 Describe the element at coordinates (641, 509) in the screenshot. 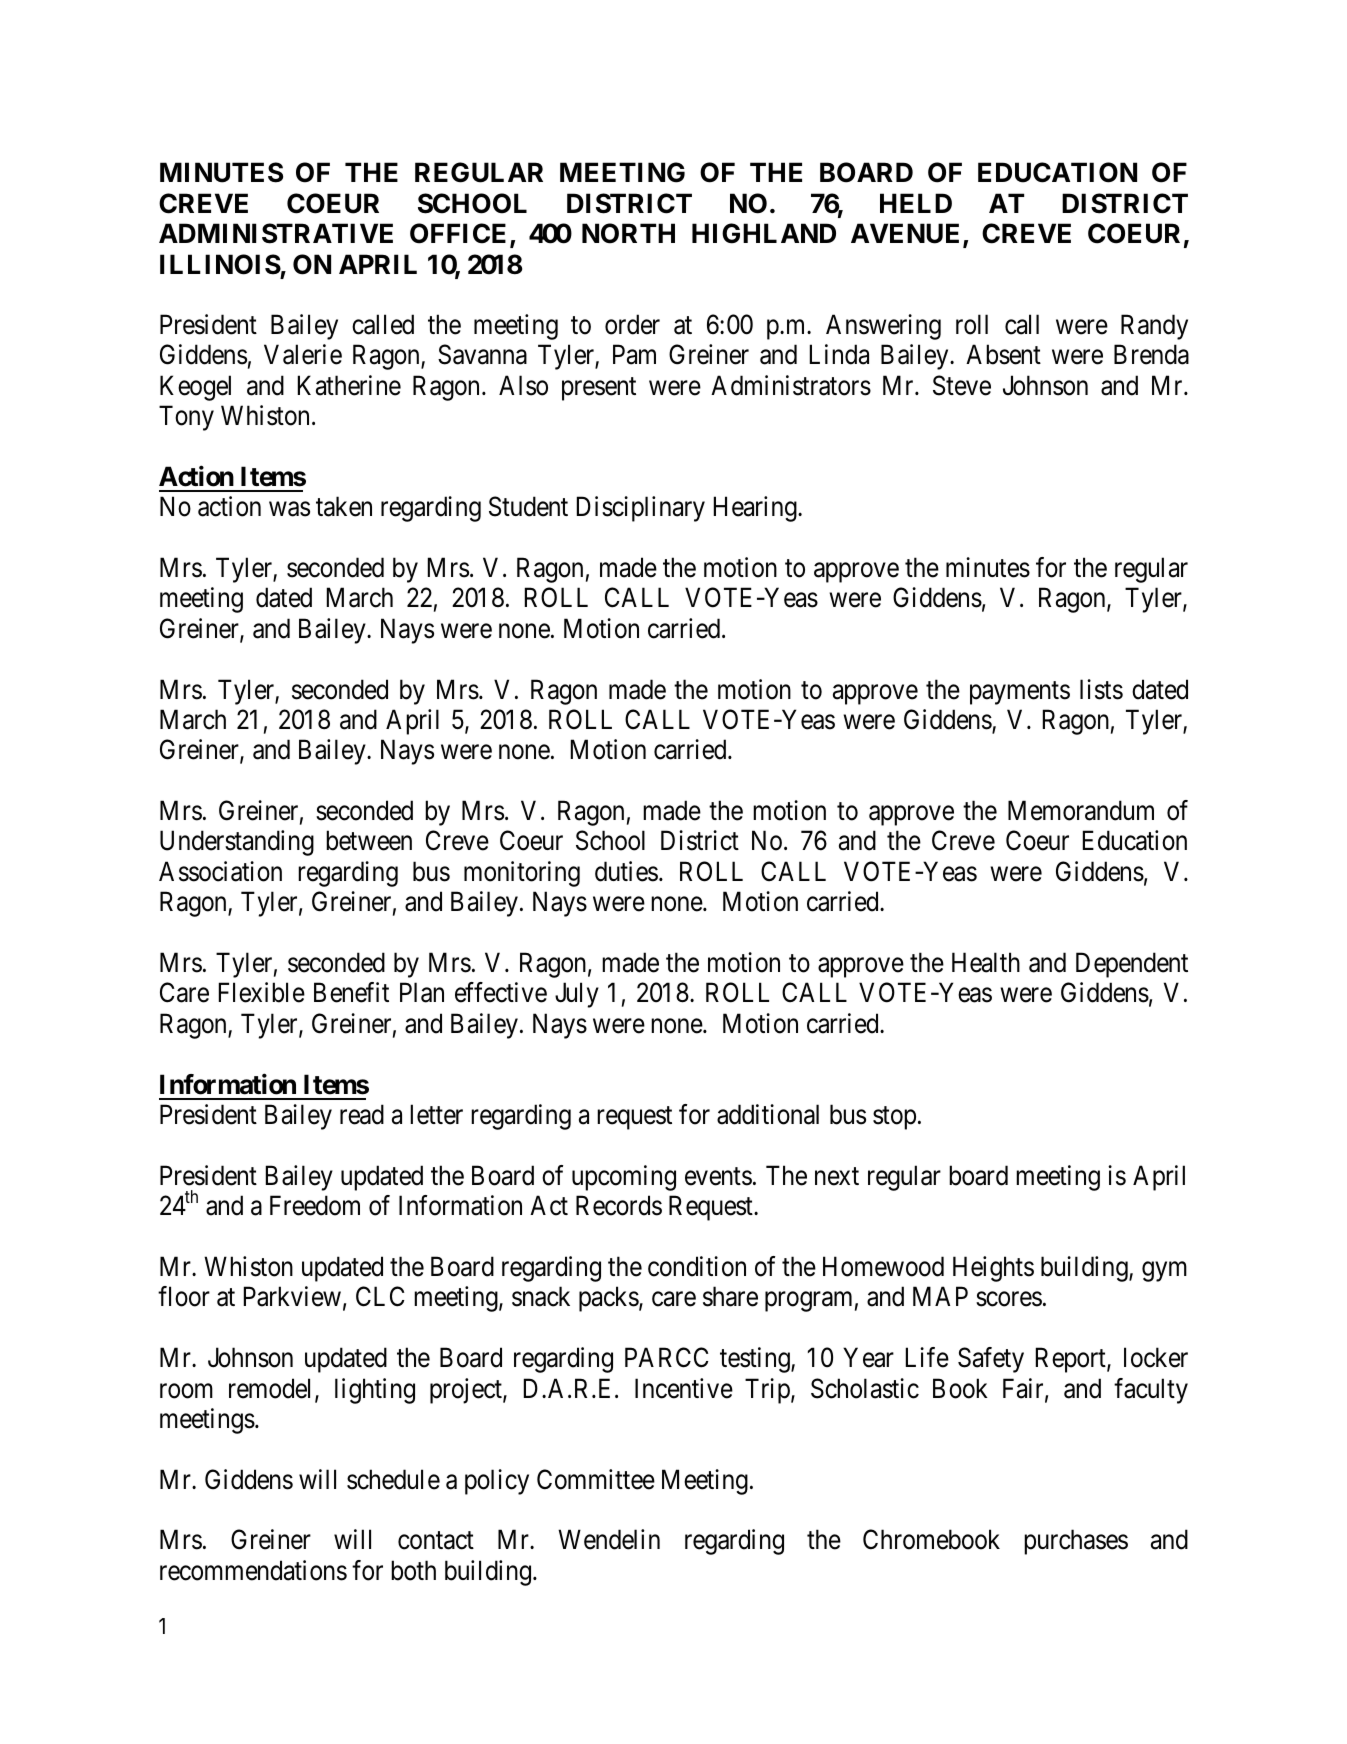

I see `Disciplinary` at that location.
